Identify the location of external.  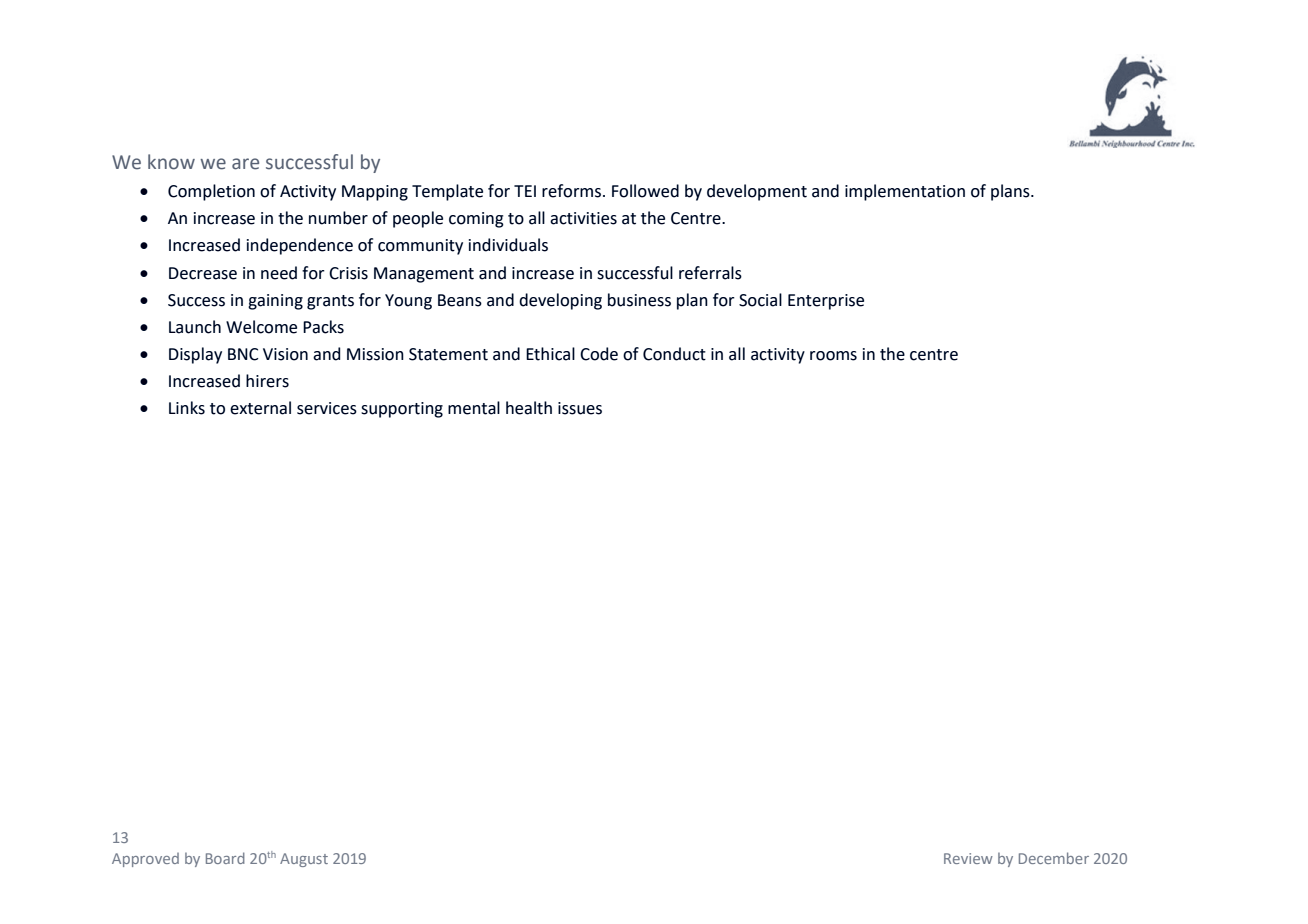
(260, 408).
